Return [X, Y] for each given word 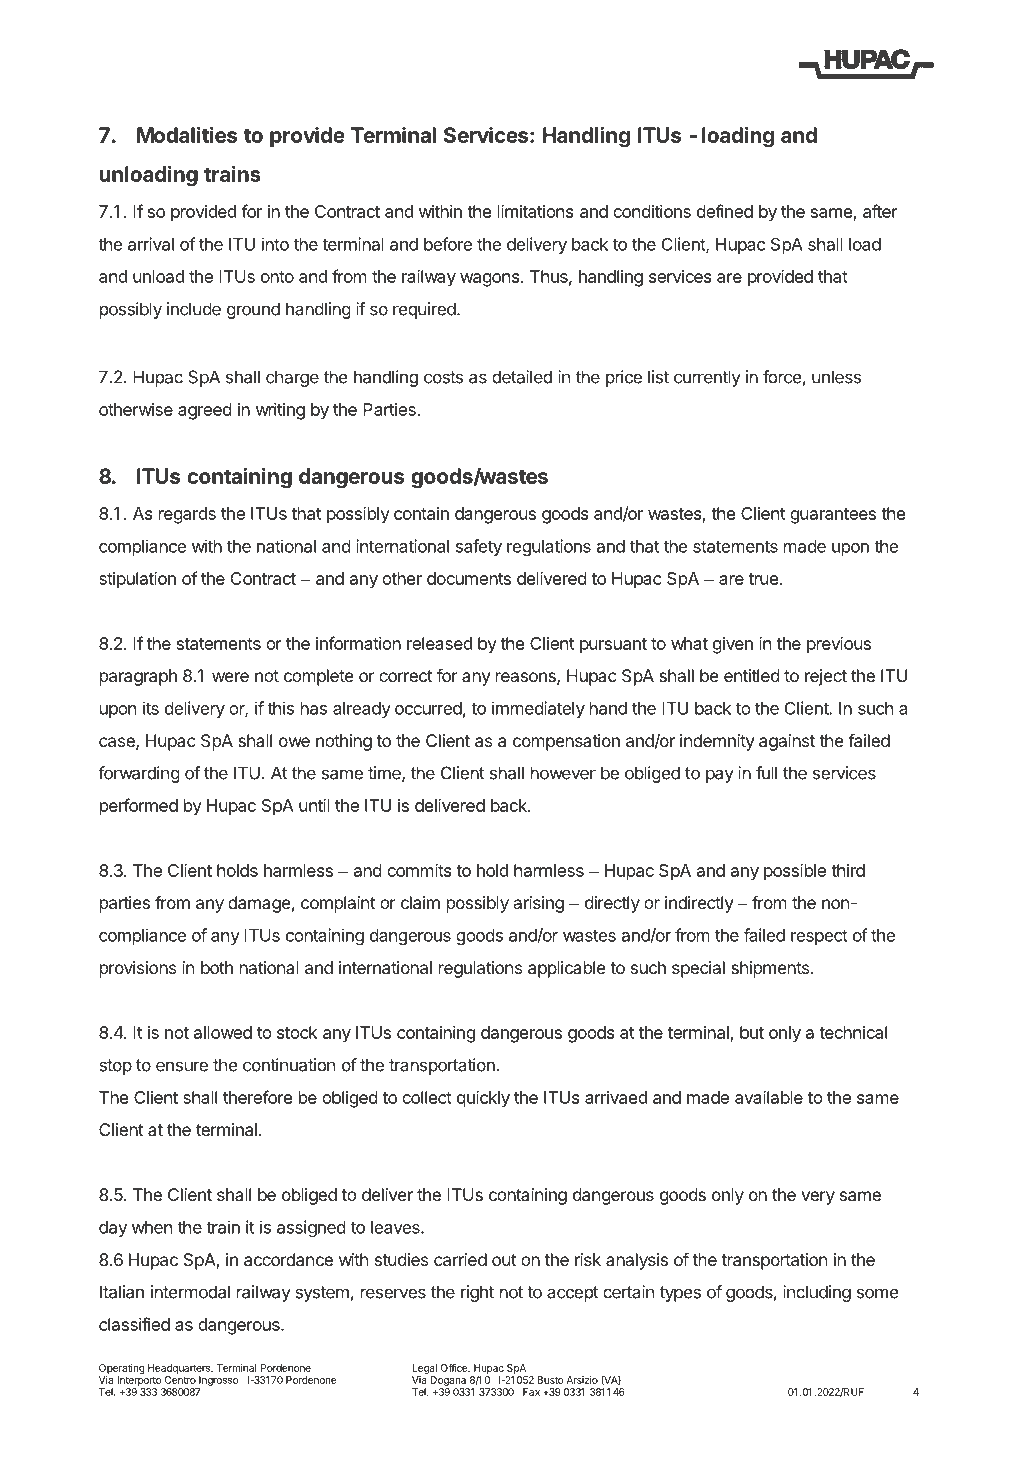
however [563, 773]
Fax [531, 1392]
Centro [180, 1380]
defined [725, 211]
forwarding [139, 774]
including [817, 1293]
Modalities [187, 135]
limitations [535, 211]
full [766, 773]
